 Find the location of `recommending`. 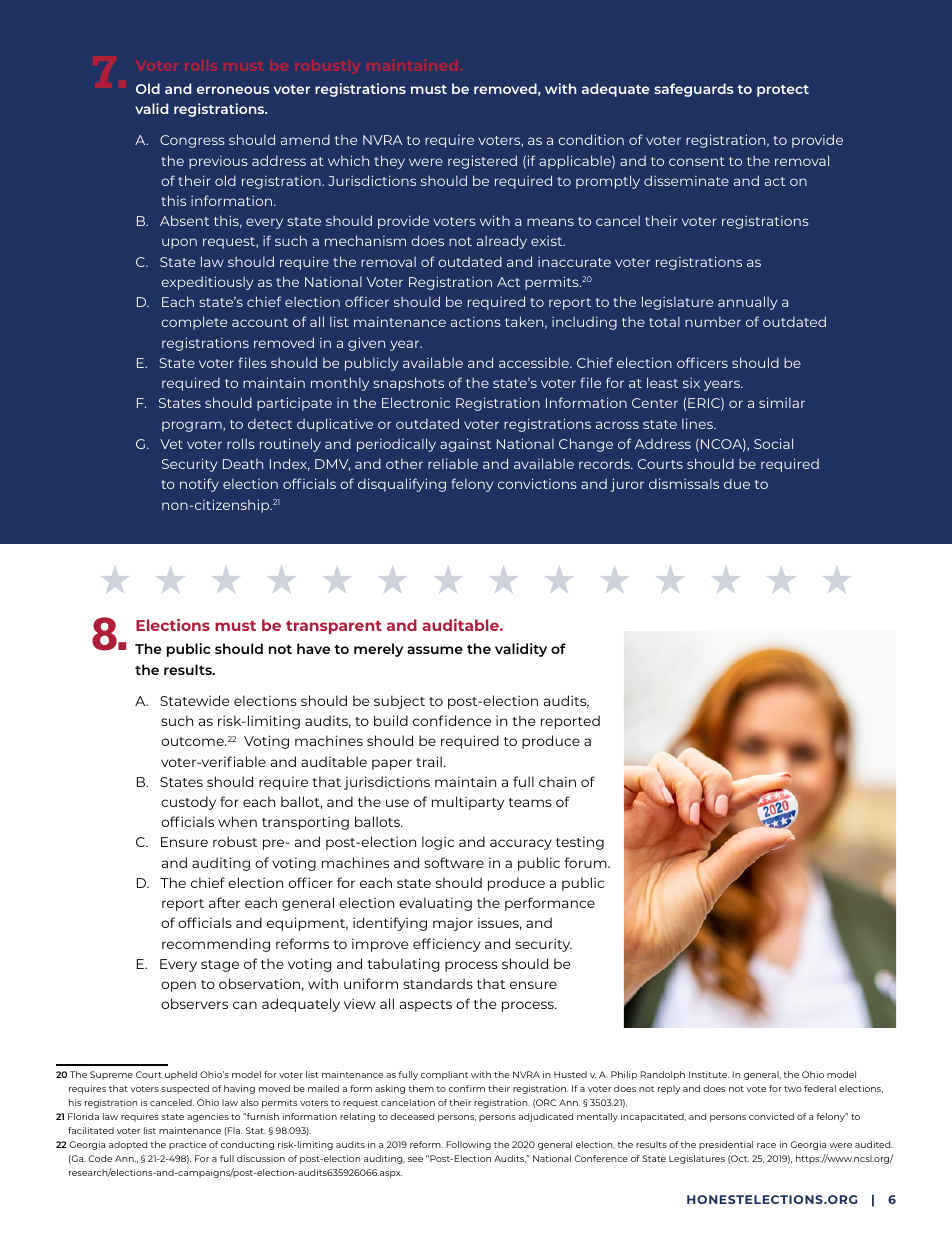

recommending is located at coordinates (216, 945).
